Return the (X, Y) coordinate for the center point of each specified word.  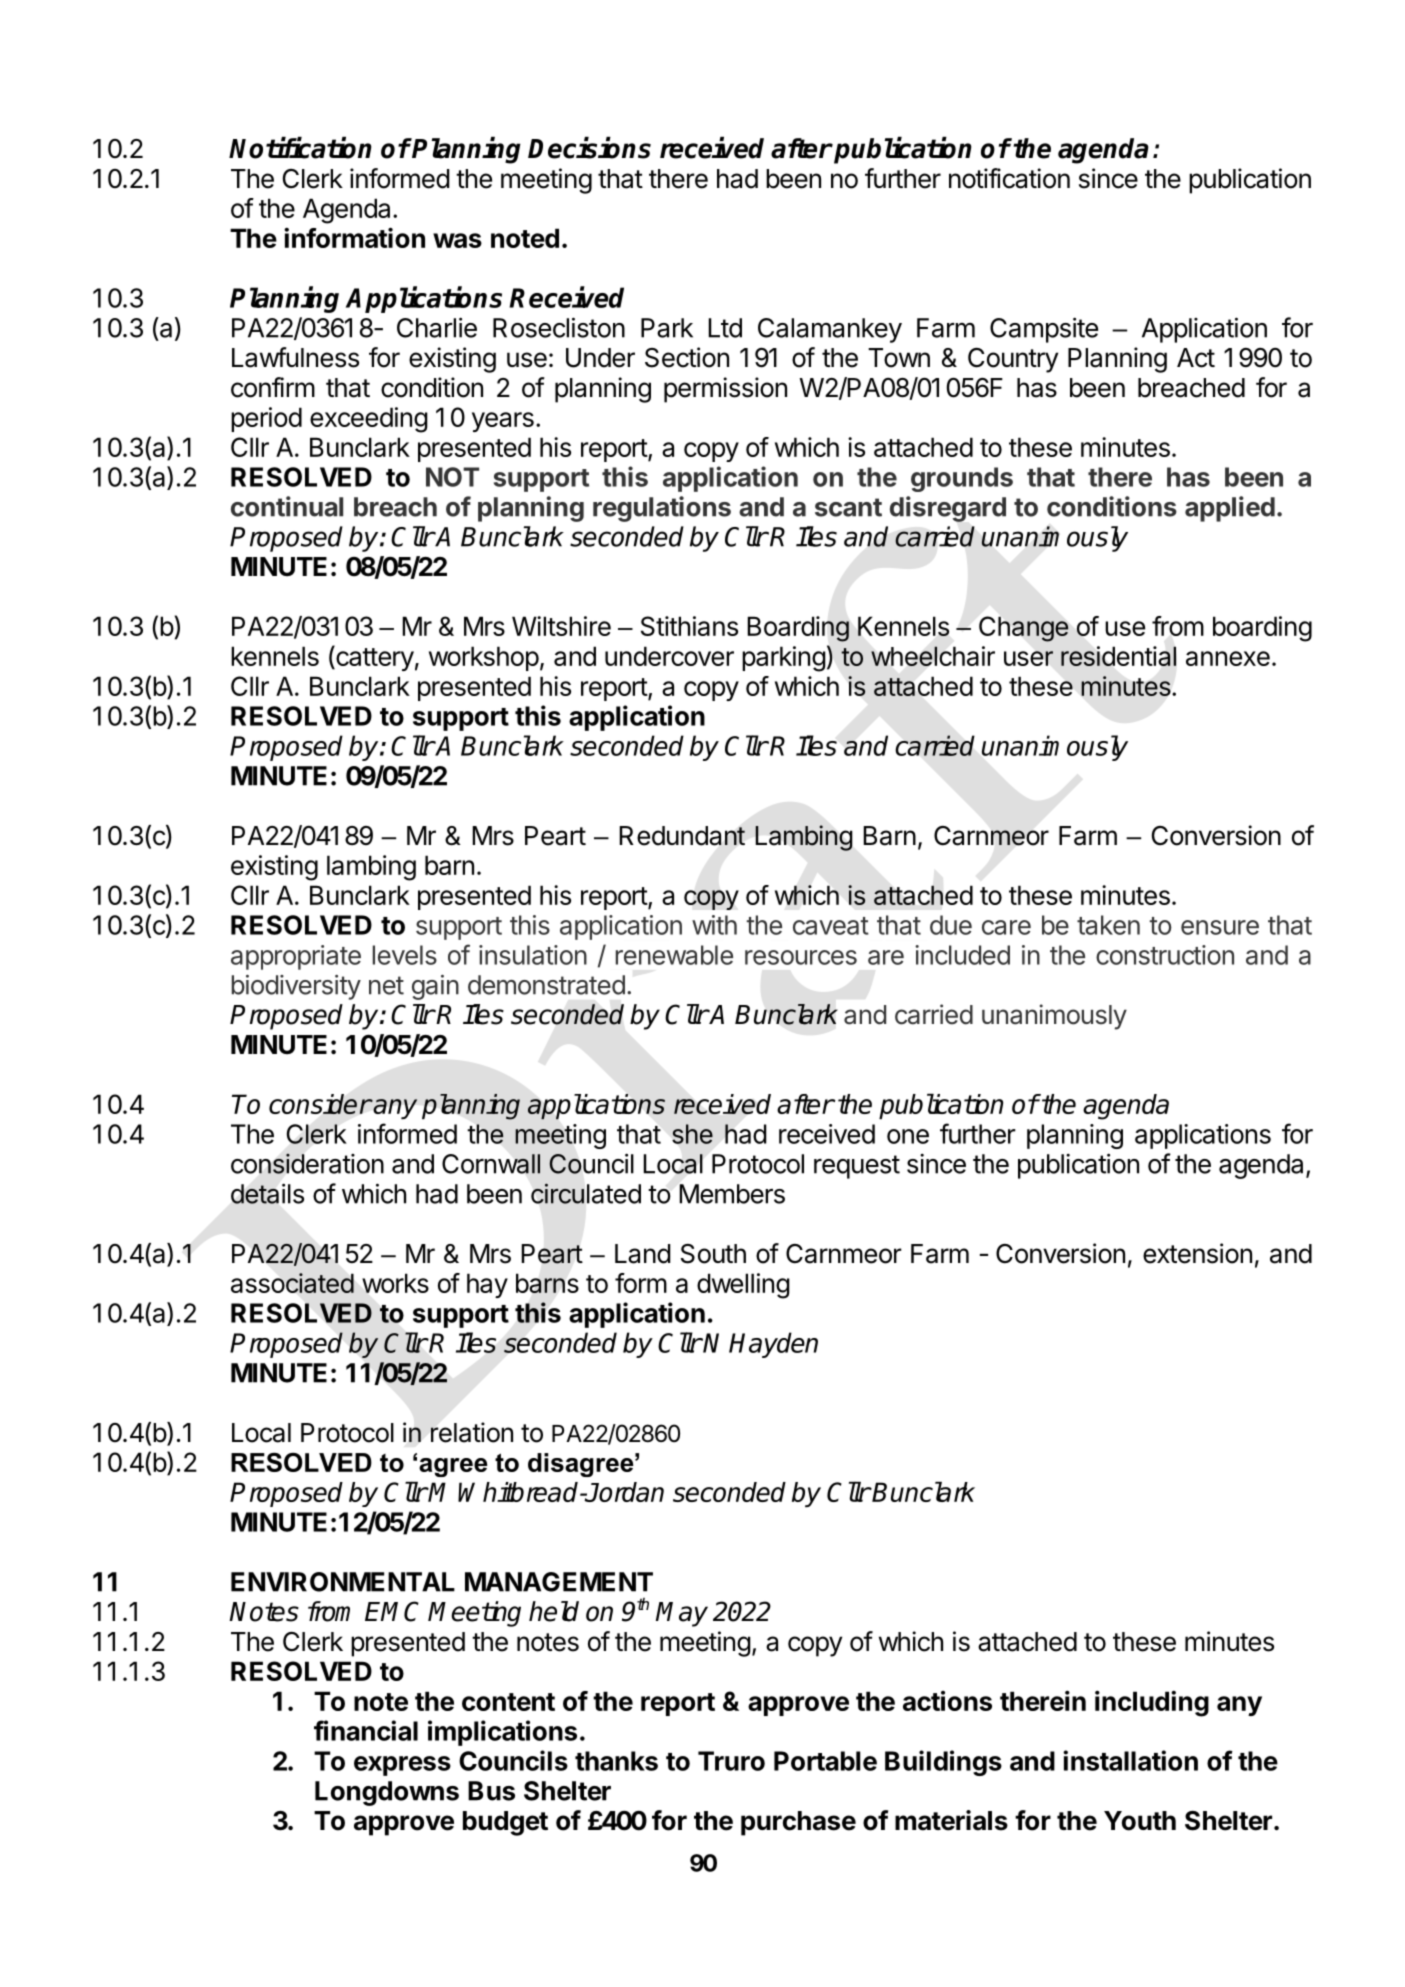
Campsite (1044, 330)
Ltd (725, 328)
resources (801, 957)
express (402, 1766)
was (457, 240)
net (386, 985)
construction (1165, 955)
